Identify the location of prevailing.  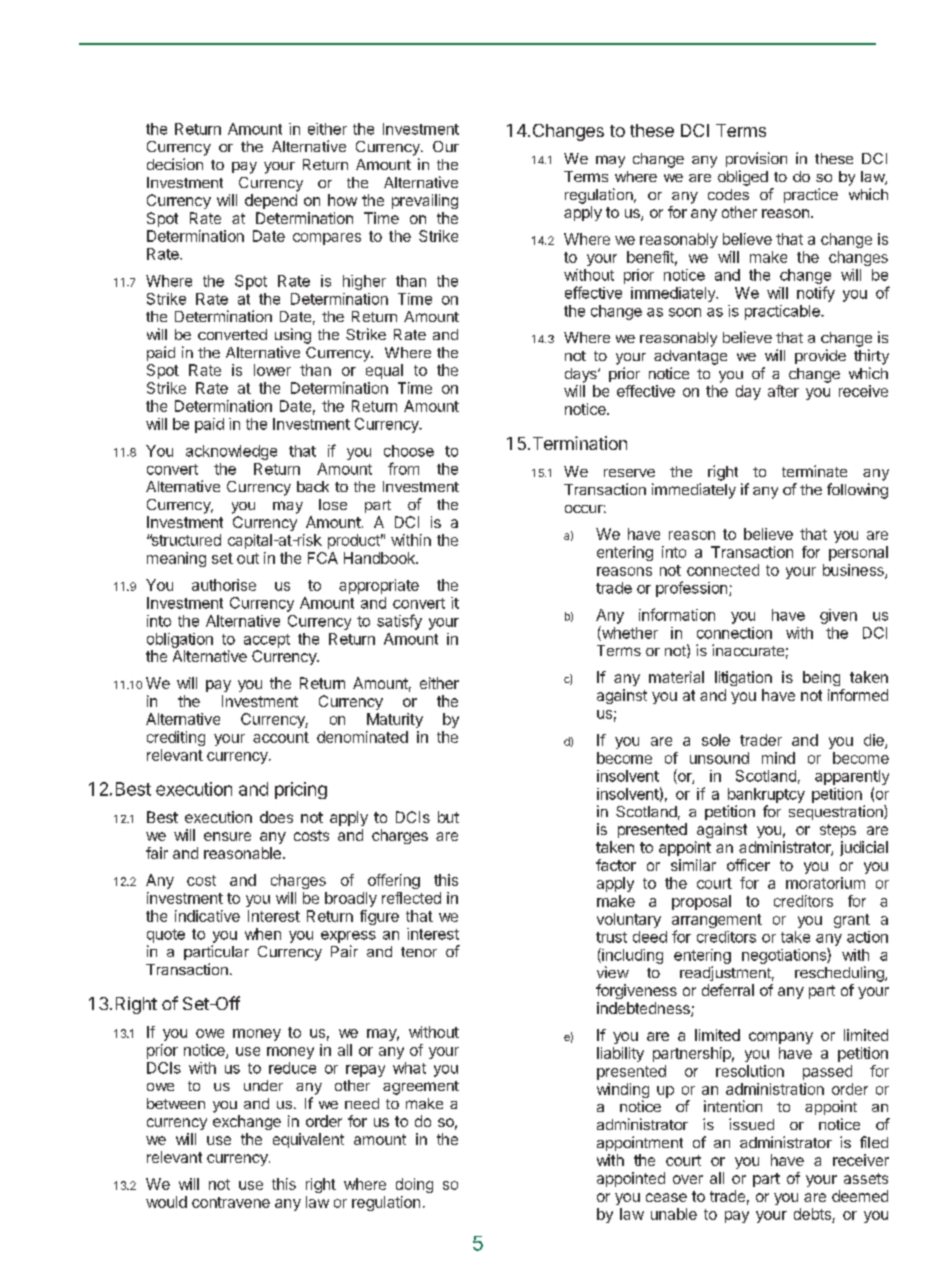
(425, 201).
